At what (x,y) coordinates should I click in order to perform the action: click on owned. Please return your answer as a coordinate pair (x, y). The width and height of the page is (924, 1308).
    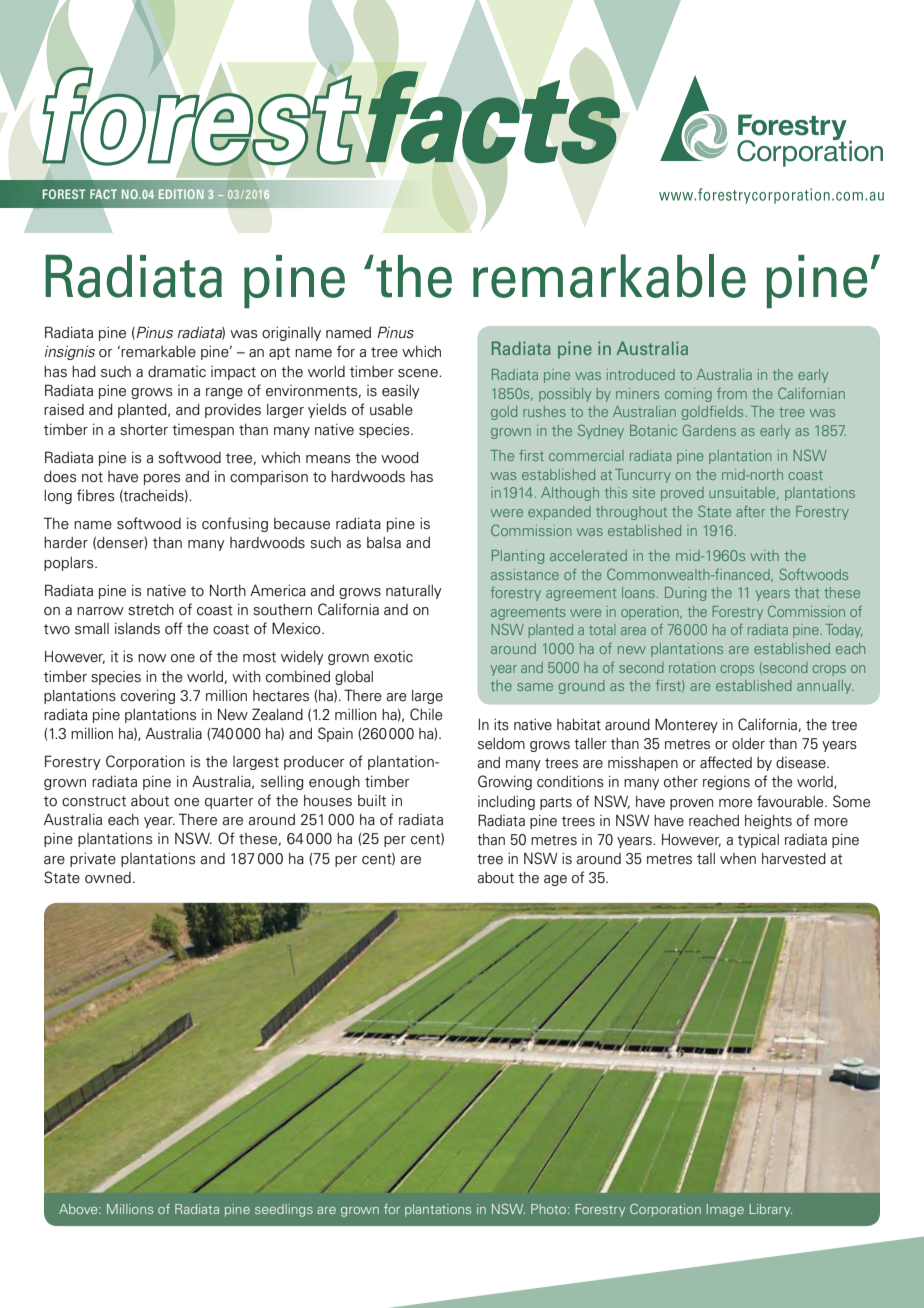
    Looking at the image, I should click on (108, 878).
